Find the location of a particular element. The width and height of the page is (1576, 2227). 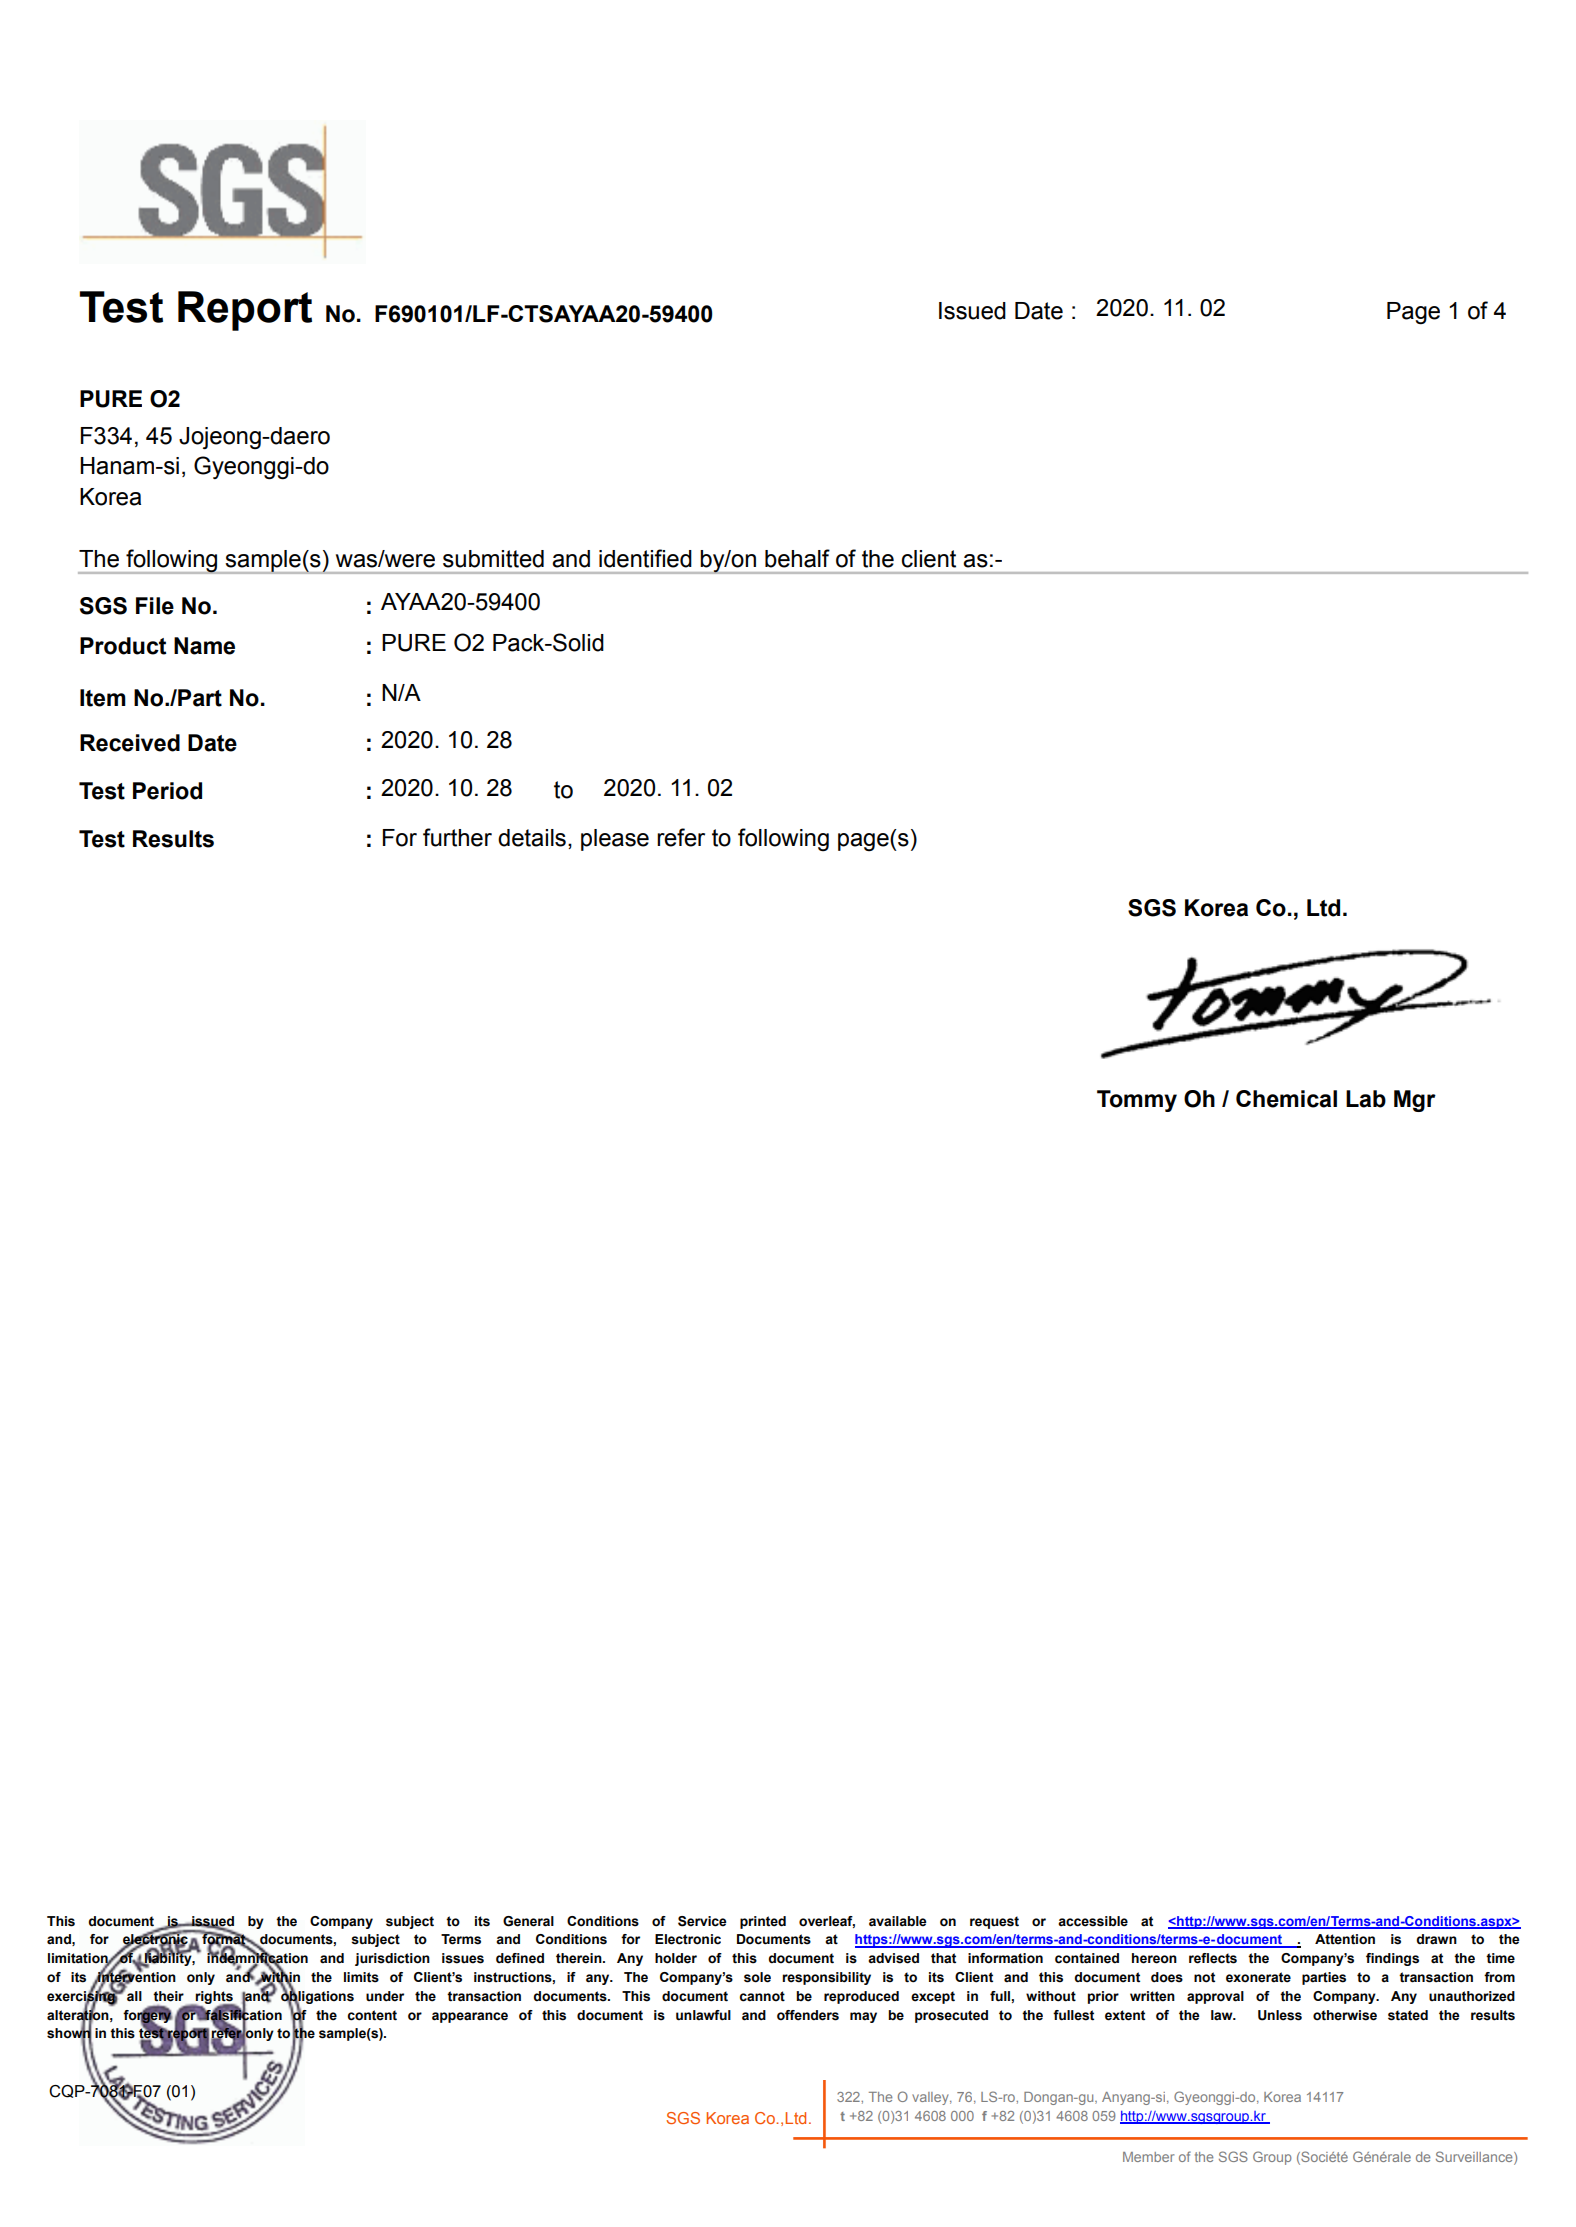

please is located at coordinates (615, 840).
